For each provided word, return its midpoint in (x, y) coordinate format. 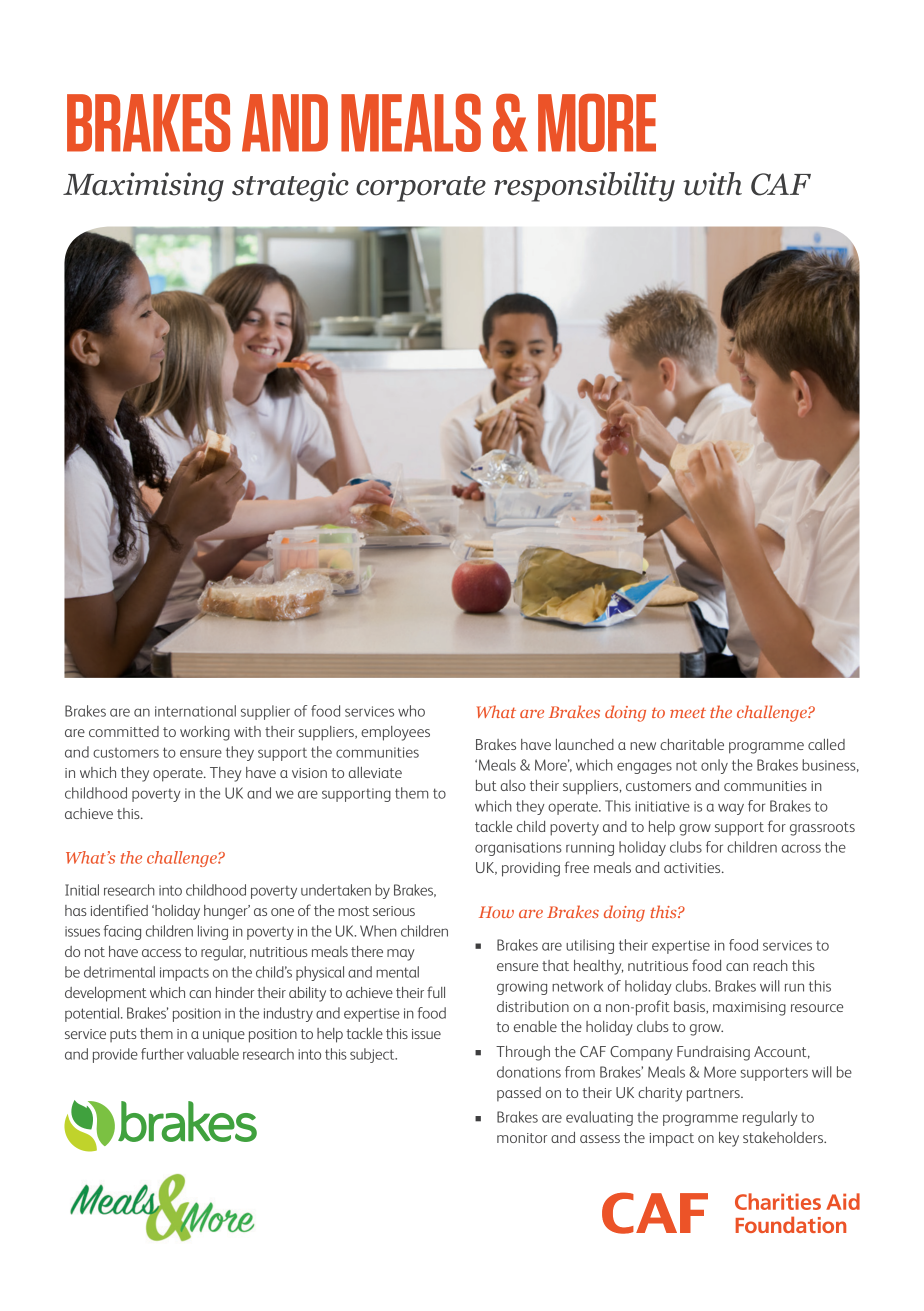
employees (395, 733)
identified (119, 910)
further (162, 1054)
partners (714, 1095)
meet (688, 712)
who (411, 711)
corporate (421, 189)
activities (693, 868)
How (496, 912)
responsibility (584, 187)
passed (519, 1094)
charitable (692, 744)
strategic (290, 187)
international (195, 711)
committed (124, 731)
